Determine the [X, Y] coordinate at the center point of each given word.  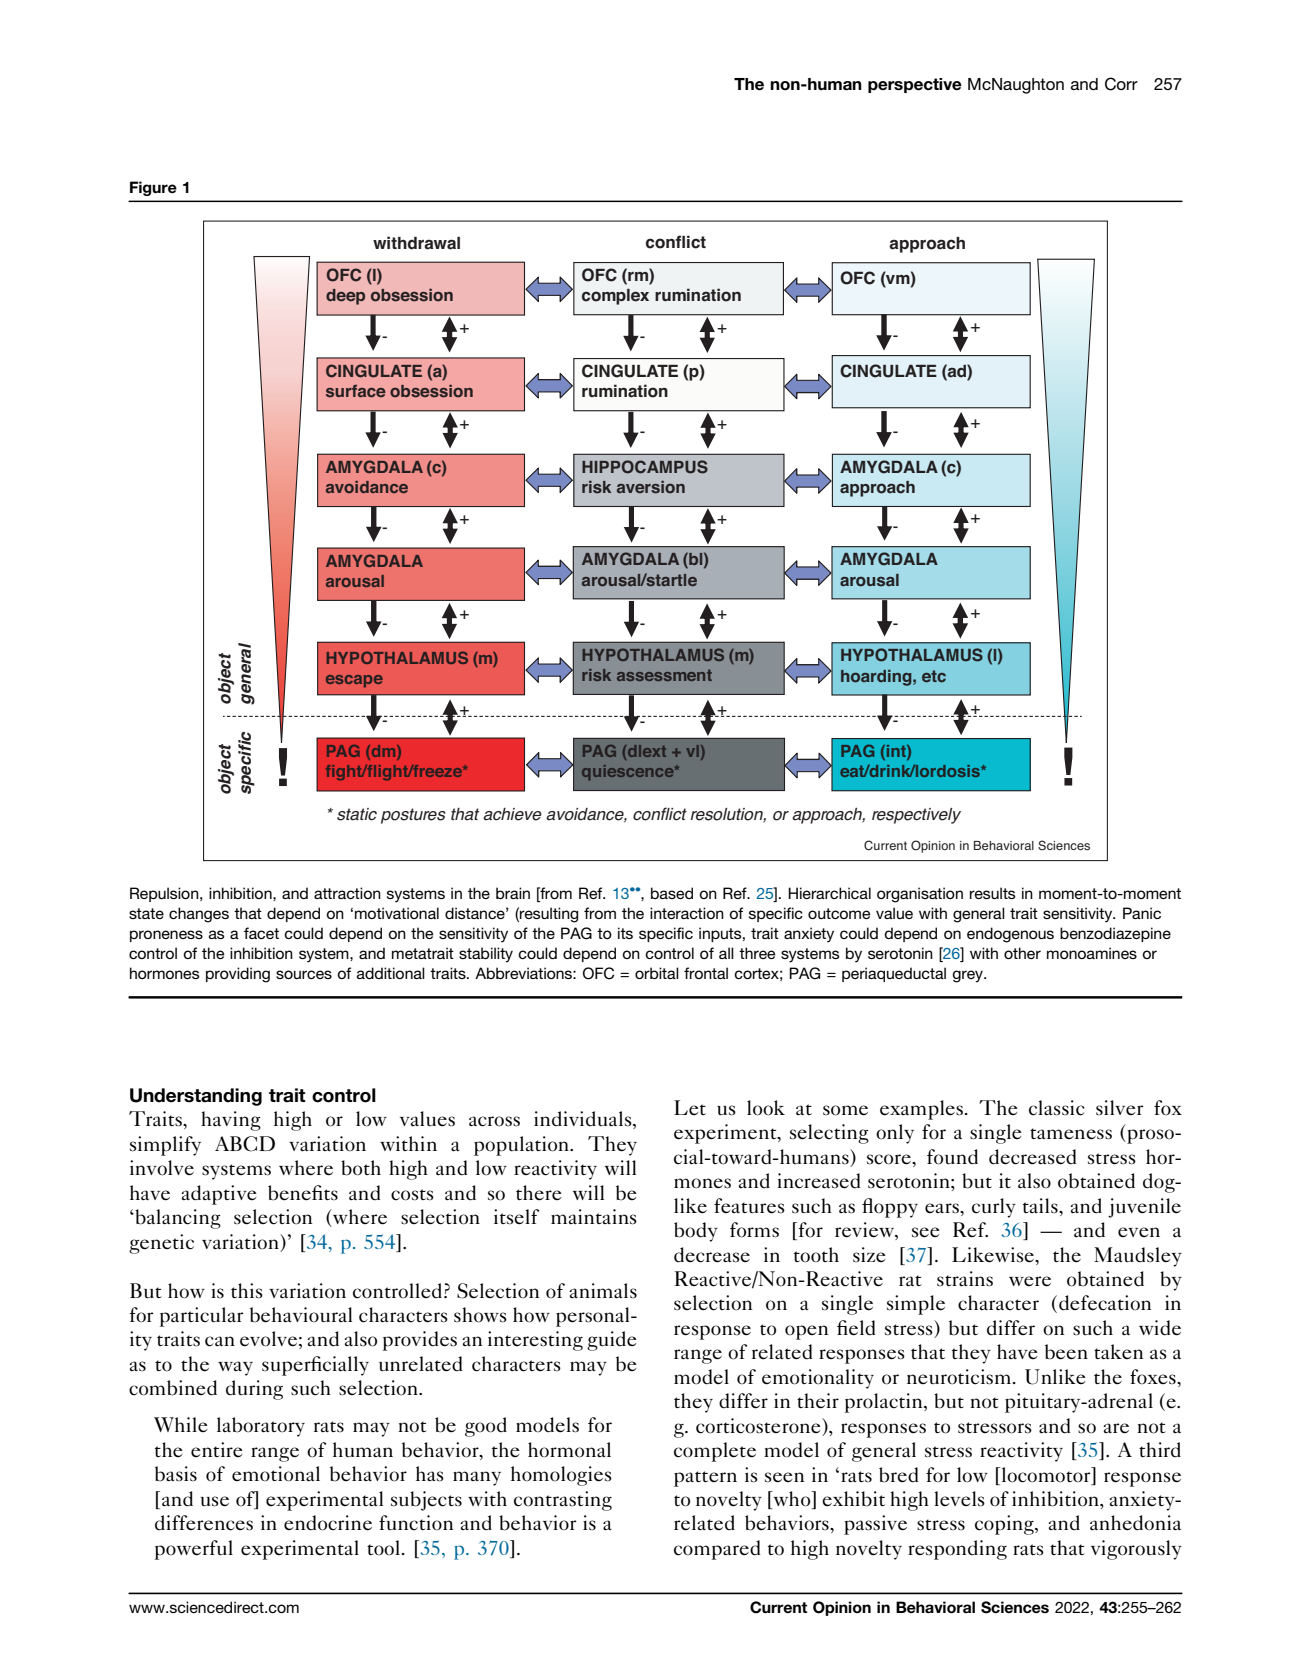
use [214, 1501]
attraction [347, 893]
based [672, 893]
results [993, 893]
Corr [1121, 84]
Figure [153, 188]
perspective [915, 85]
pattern [705, 1479]
